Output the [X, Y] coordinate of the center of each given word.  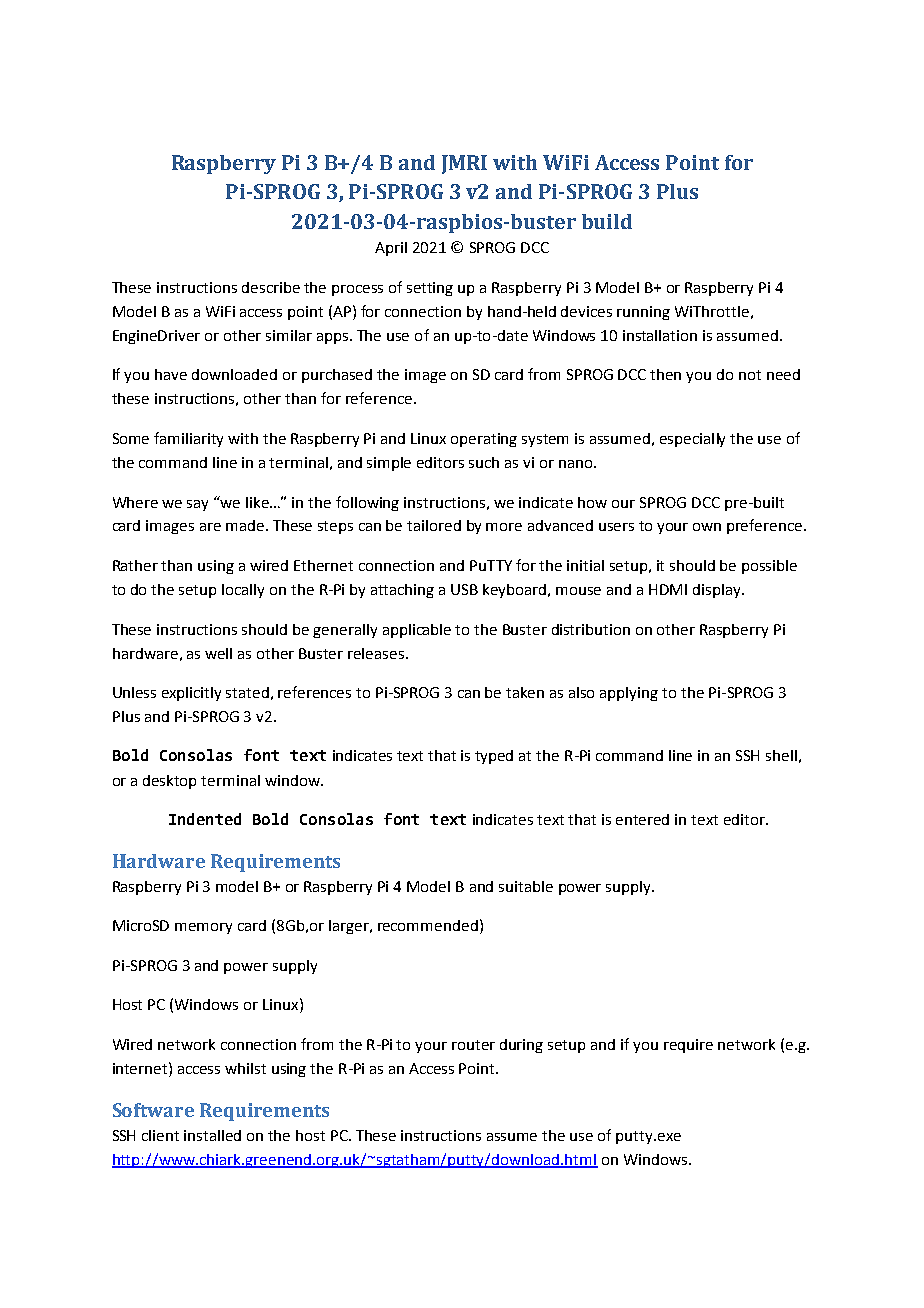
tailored [434, 525]
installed [212, 1135]
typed [494, 757]
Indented [205, 819]
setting [430, 289]
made [245, 525]
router [473, 1045]
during [521, 1046]
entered [642, 819]
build [607, 221]
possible [769, 567]
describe [271, 287]
